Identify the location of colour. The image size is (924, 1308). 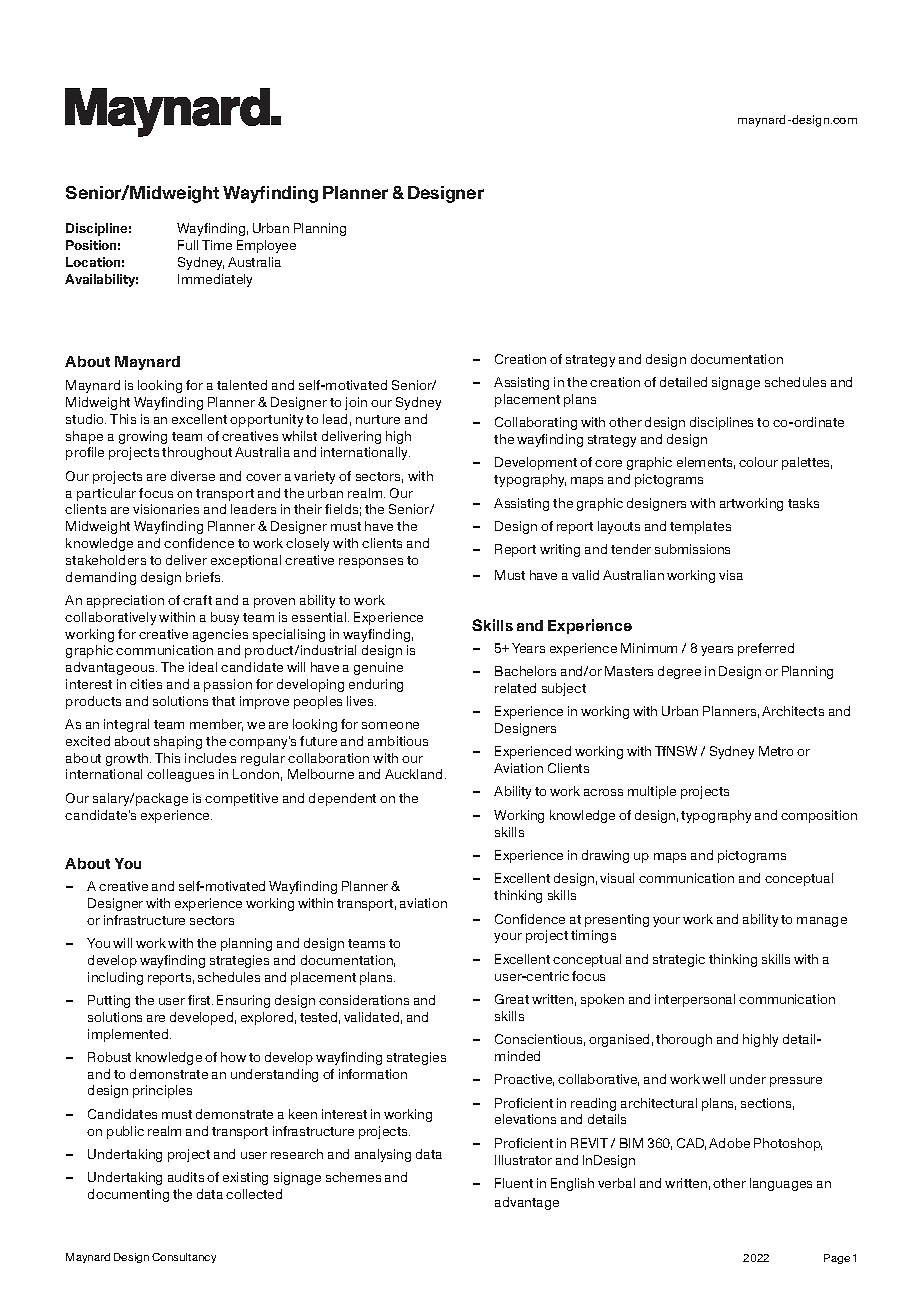
(758, 462).
